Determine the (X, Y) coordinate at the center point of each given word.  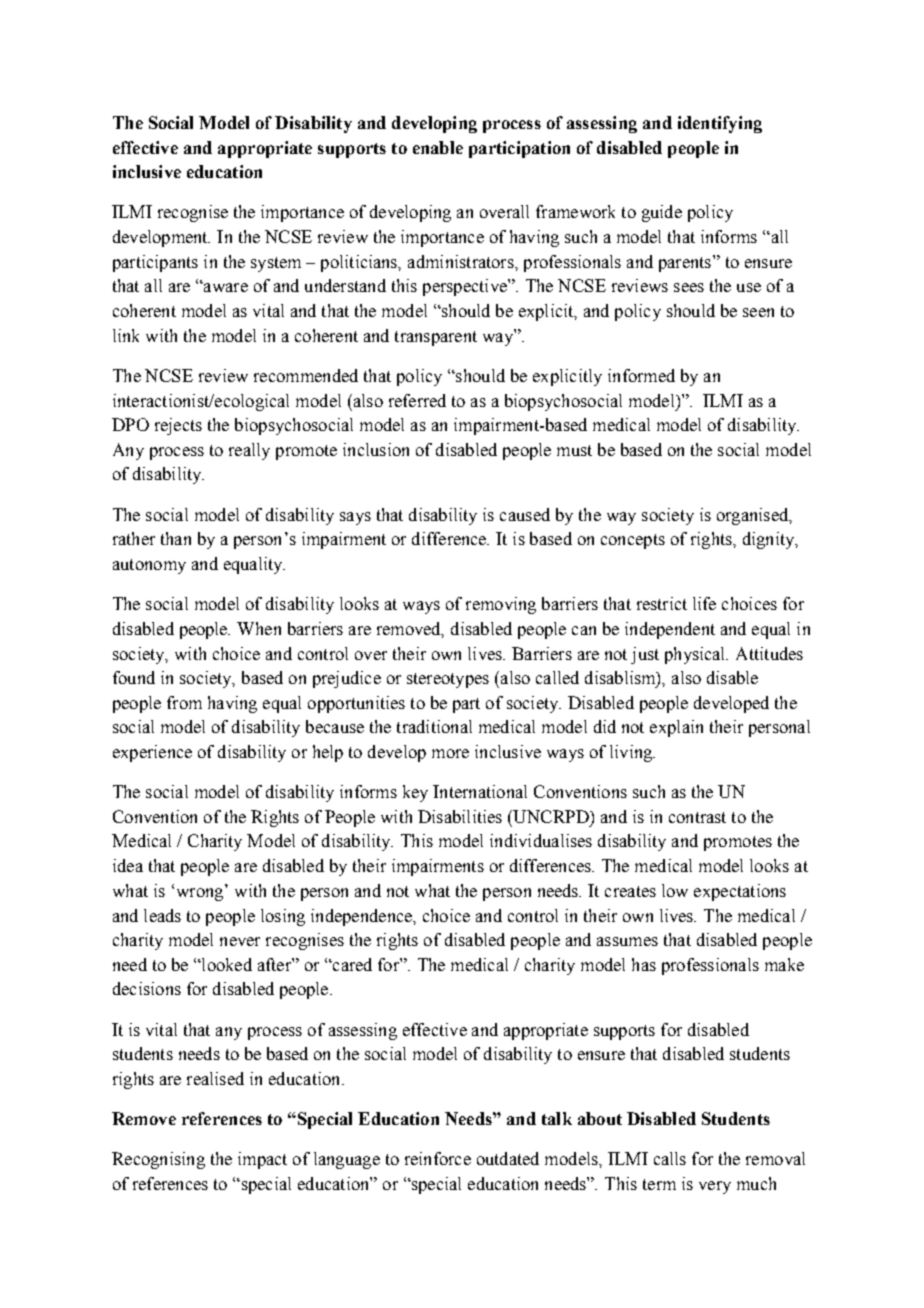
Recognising (158, 1160)
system (276, 264)
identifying (720, 124)
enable (438, 147)
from (184, 702)
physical (696, 655)
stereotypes (448, 680)
